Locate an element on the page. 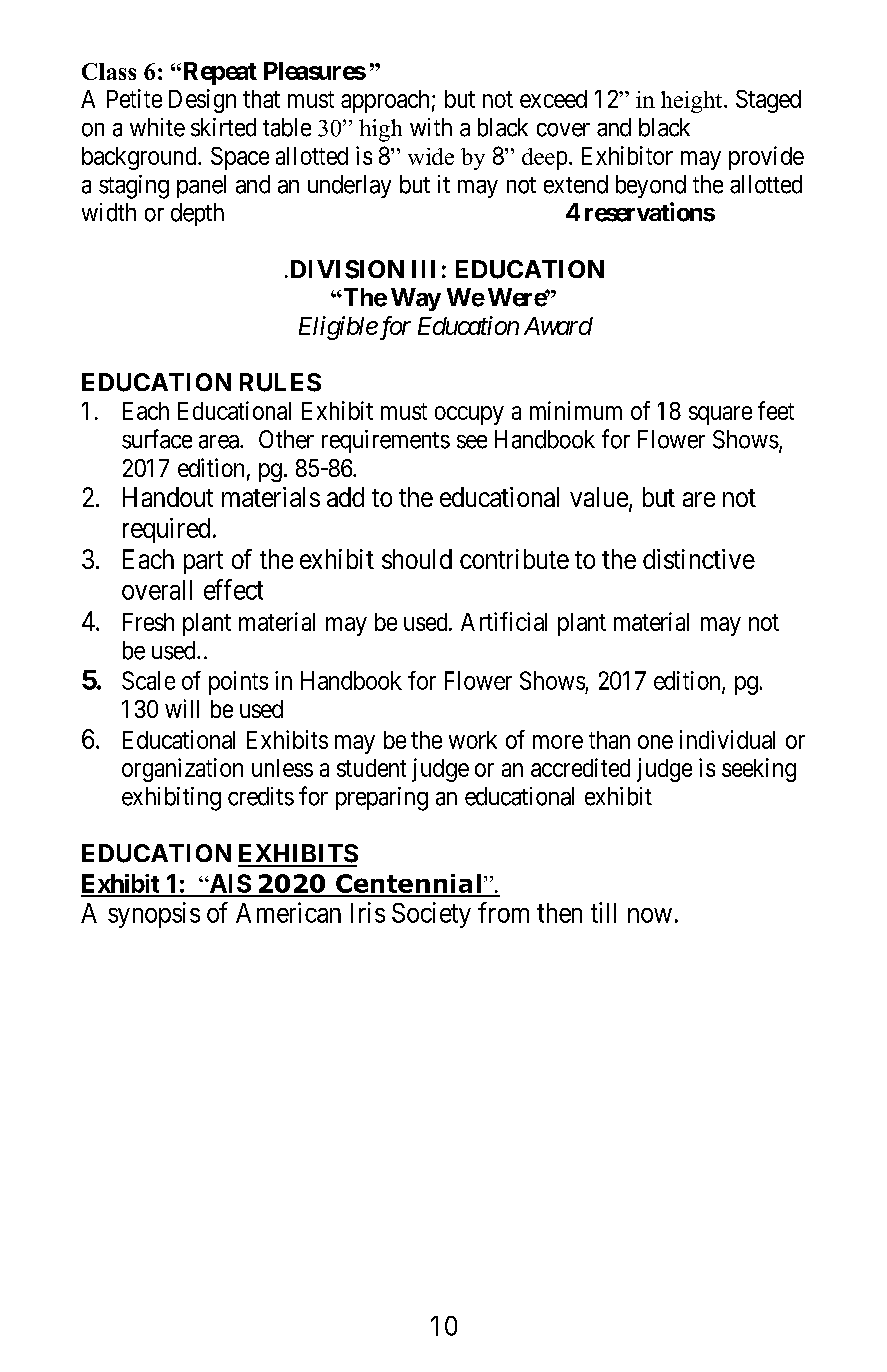 This page has height=1372, width=887. with is located at coordinates (431, 127).
